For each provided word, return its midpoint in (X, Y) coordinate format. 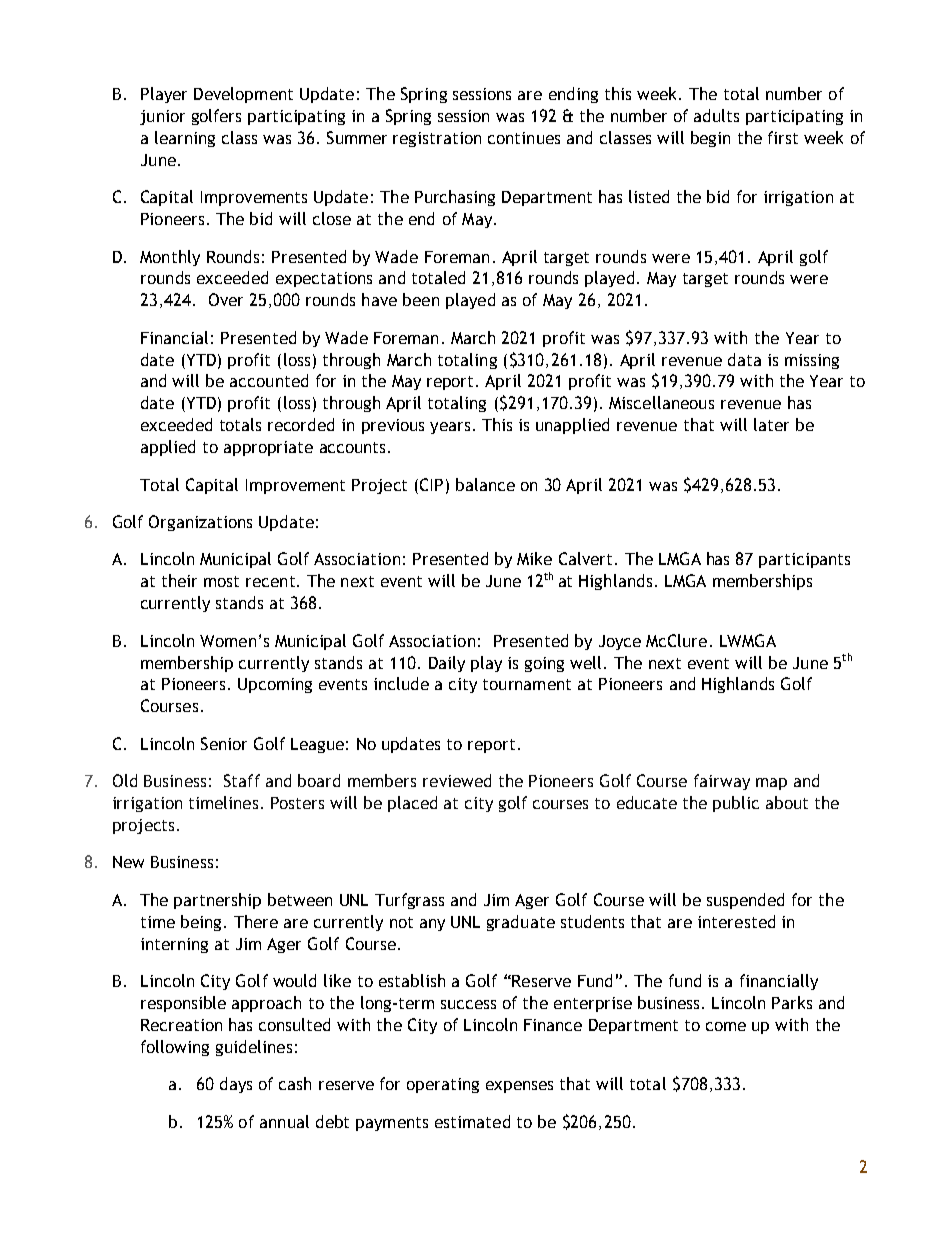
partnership (217, 901)
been (421, 299)
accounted (269, 380)
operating (443, 1085)
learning (185, 139)
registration (437, 139)
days (236, 1085)
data (744, 359)
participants (804, 560)
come (726, 1026)
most (221, 581)
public (736, 804)
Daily (447, 664)
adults (716, 115)
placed (412, 804)
